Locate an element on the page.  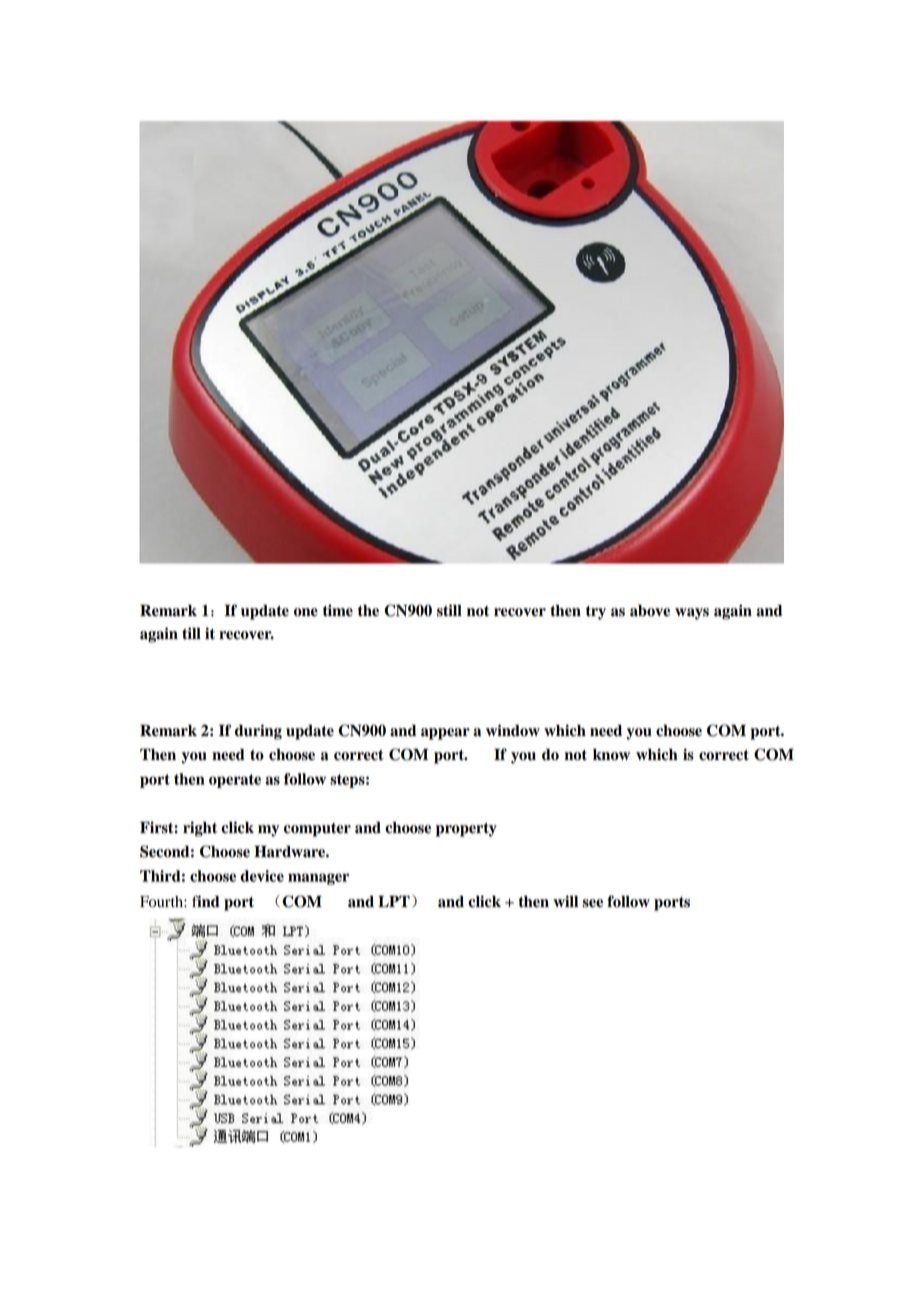
during is located at coordinates (258, 732).
